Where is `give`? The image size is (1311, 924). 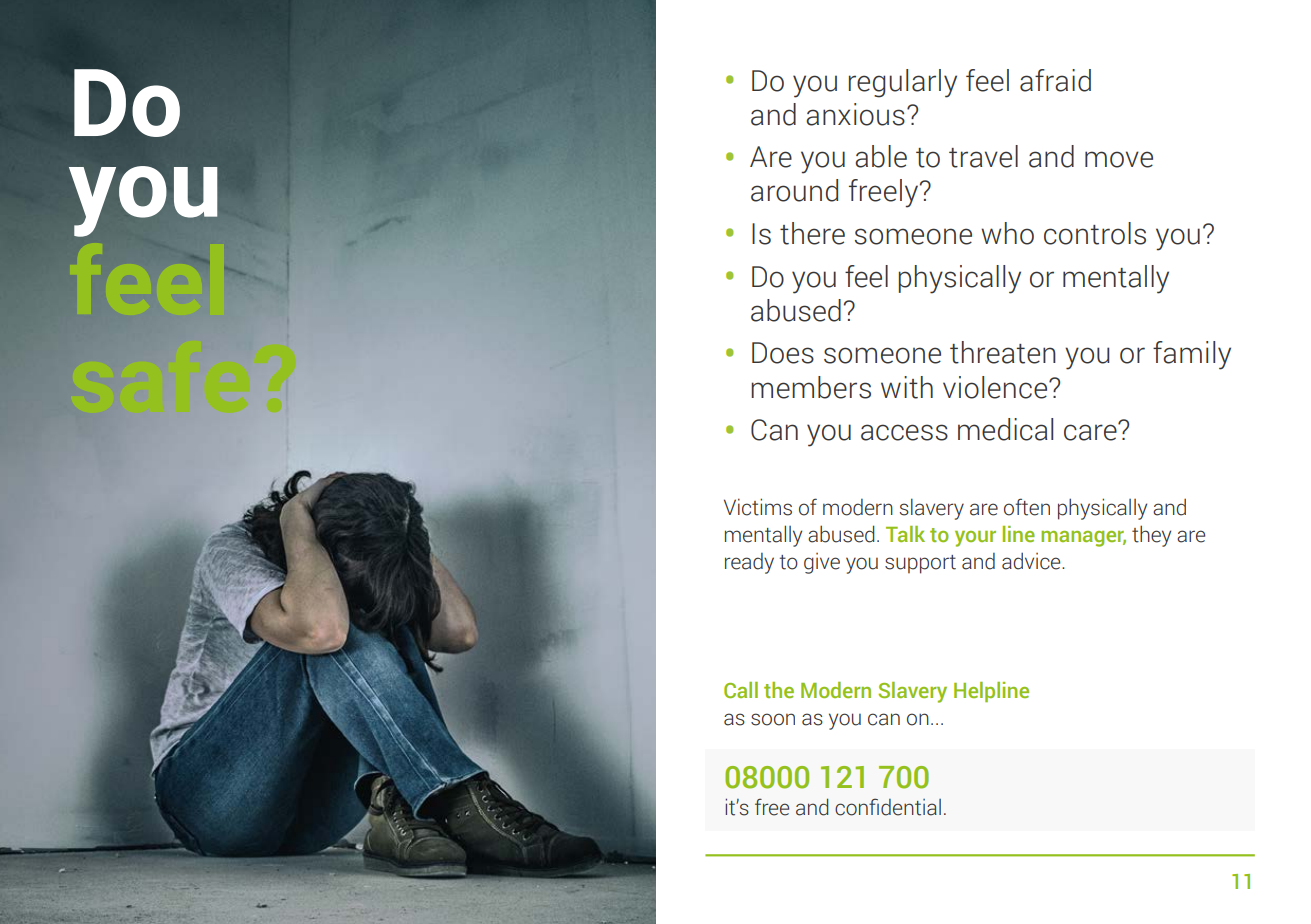
give is located at coordinates (822, 563).
